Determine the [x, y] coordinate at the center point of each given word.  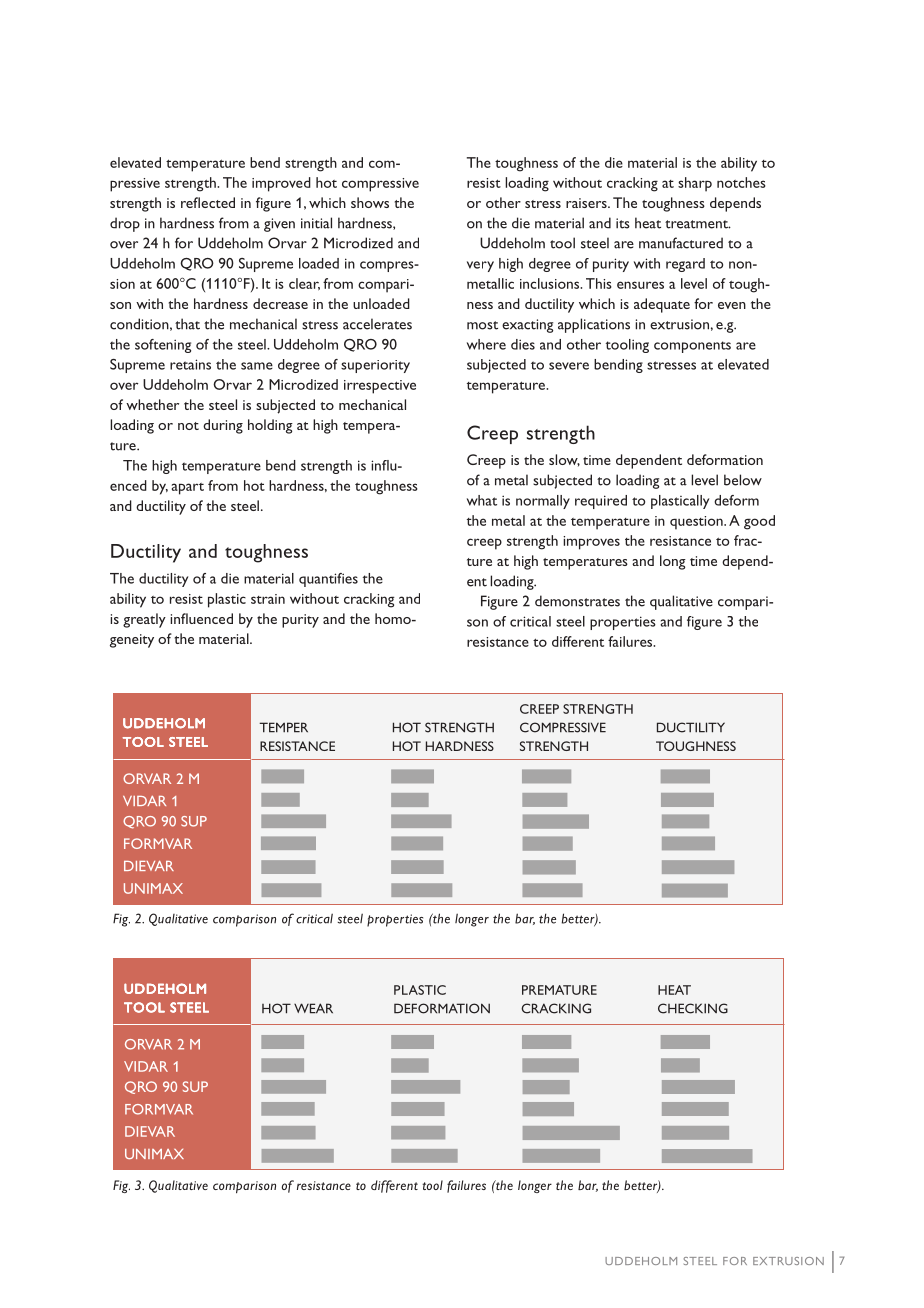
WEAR [313, 1008]
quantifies [328, 580]
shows [370, 202]
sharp [695, 184]
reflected [208, 202]
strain [268, 599]
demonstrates [577, 601]
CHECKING [693, 1008]
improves [591, 543]
